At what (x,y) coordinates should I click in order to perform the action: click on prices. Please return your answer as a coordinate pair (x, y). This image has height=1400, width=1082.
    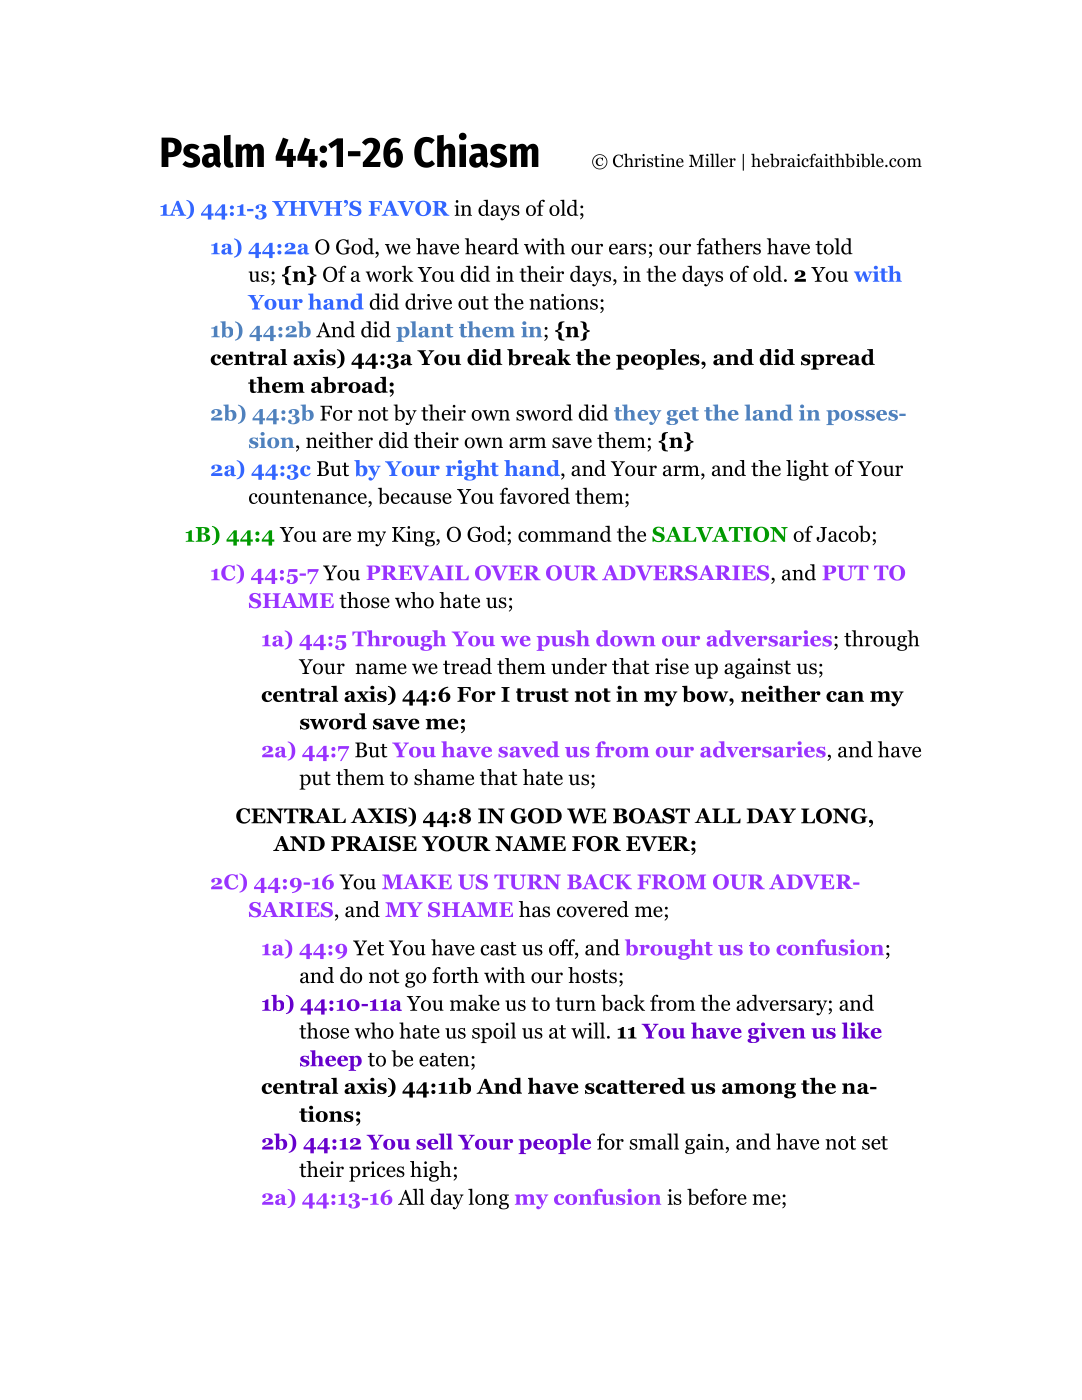
    Looking at the image, I should click on (377, 1171).
